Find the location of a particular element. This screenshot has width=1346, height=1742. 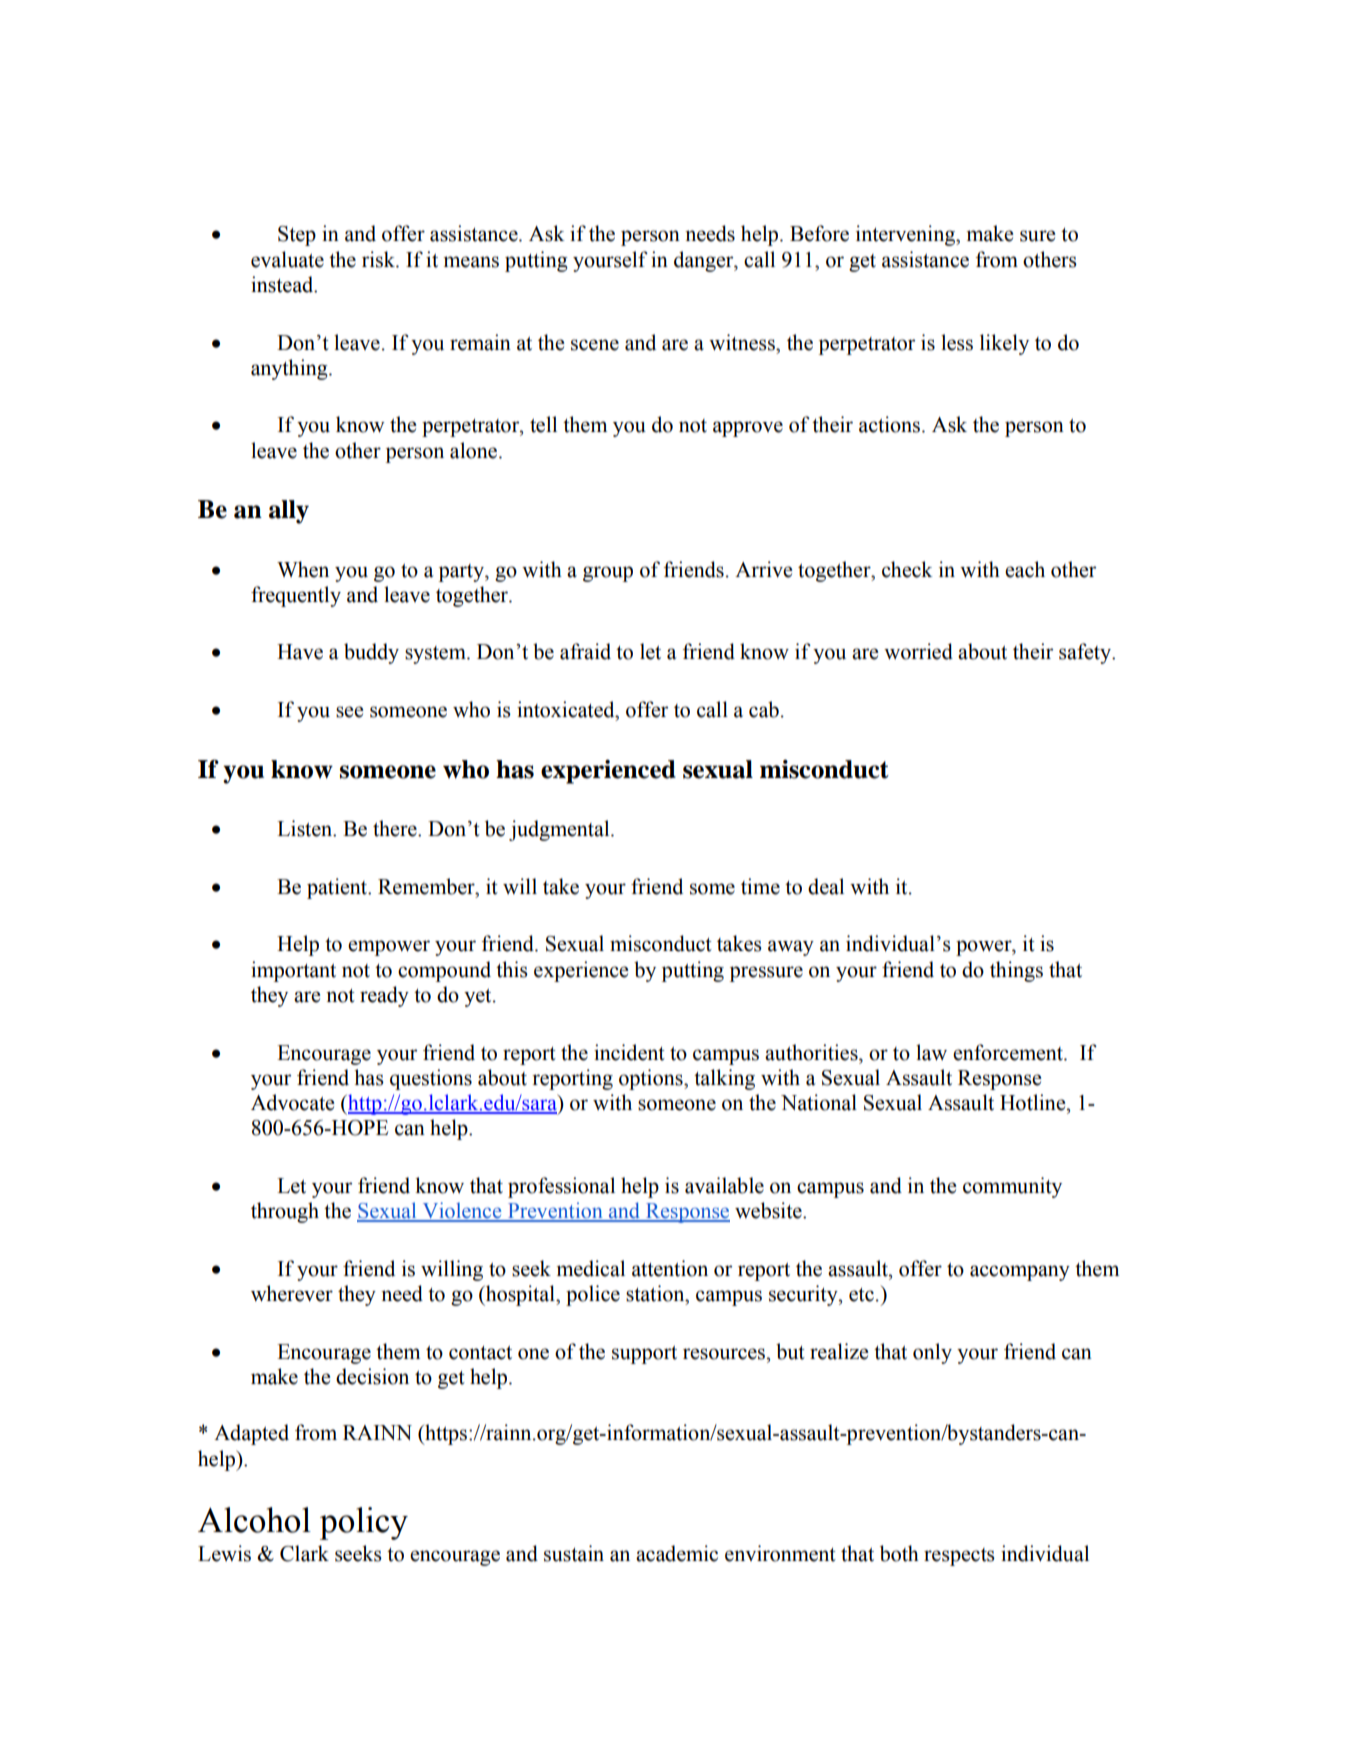

worried is located at coordinates (918, 651).
